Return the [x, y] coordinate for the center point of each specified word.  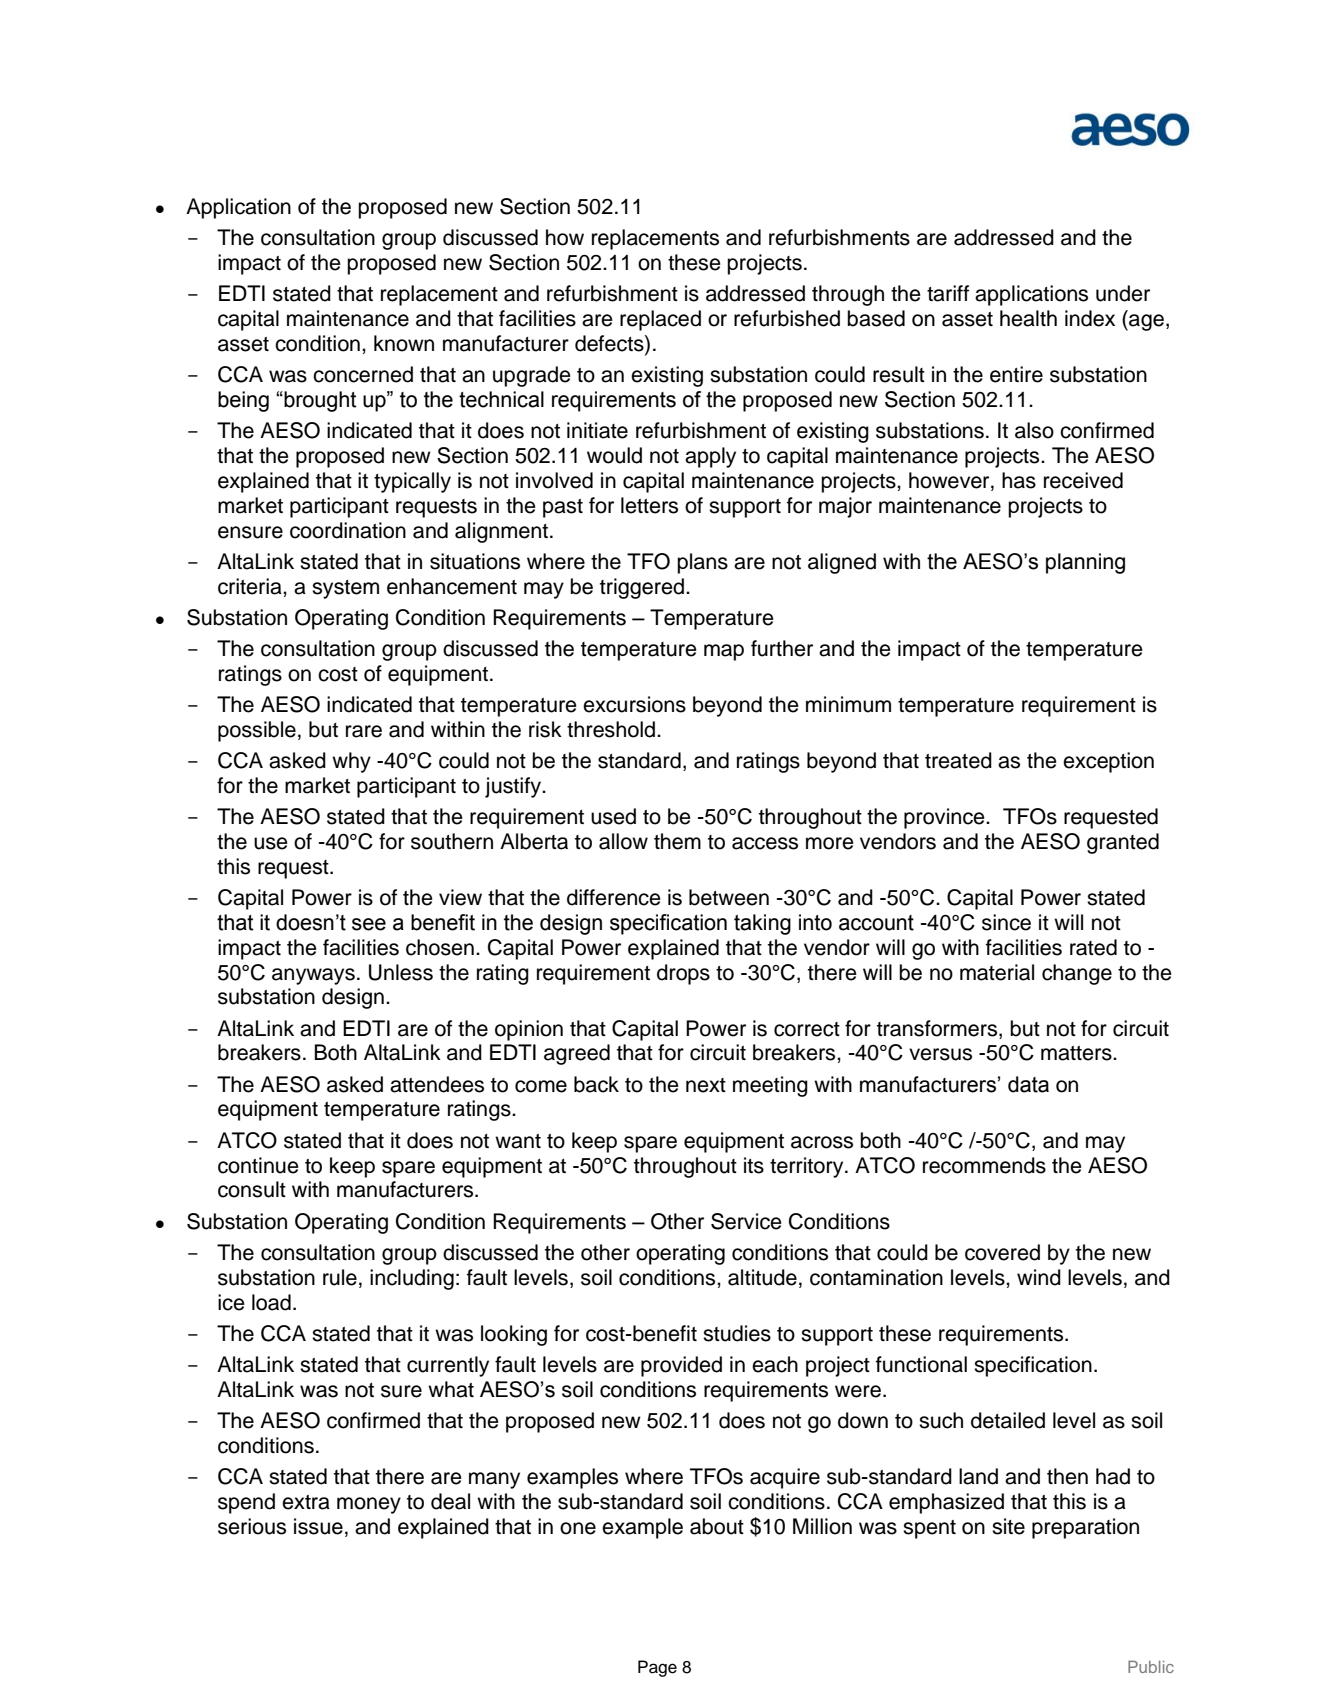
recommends [984, 1165]
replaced [660, 320]
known [404, 343]
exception [1108, 762]
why [351, 762]
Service [746, 1221]
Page [657, 1668]
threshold [611, 729]
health [1028, 318]
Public [1151, 1666]
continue [258, 1165]
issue [318, 1526]
